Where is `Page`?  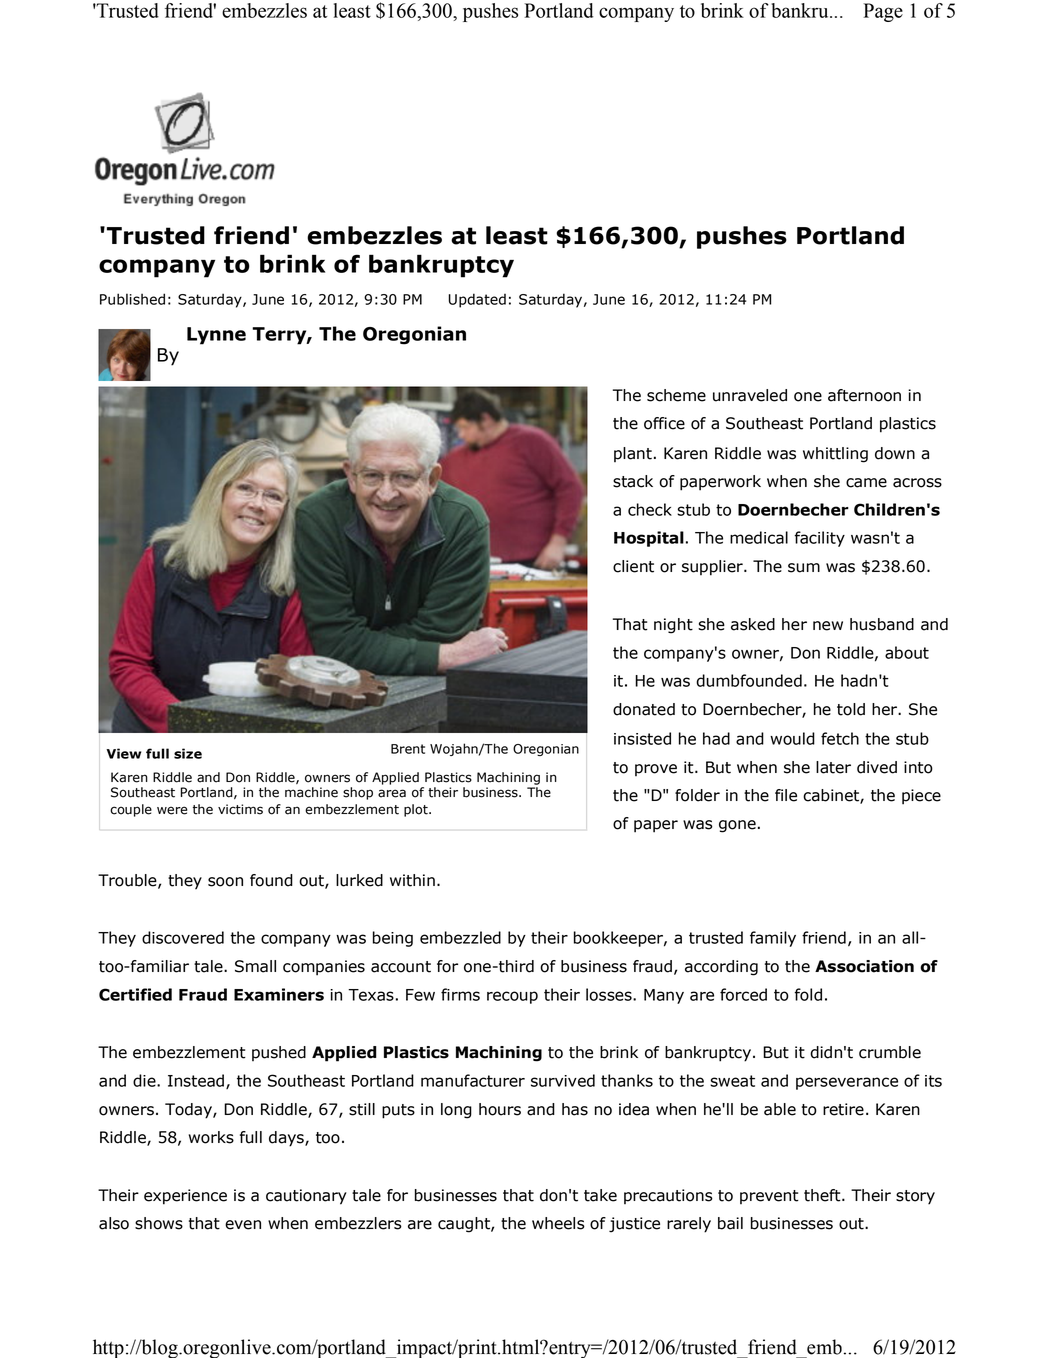
Page is located at coordinates (883, 12).
